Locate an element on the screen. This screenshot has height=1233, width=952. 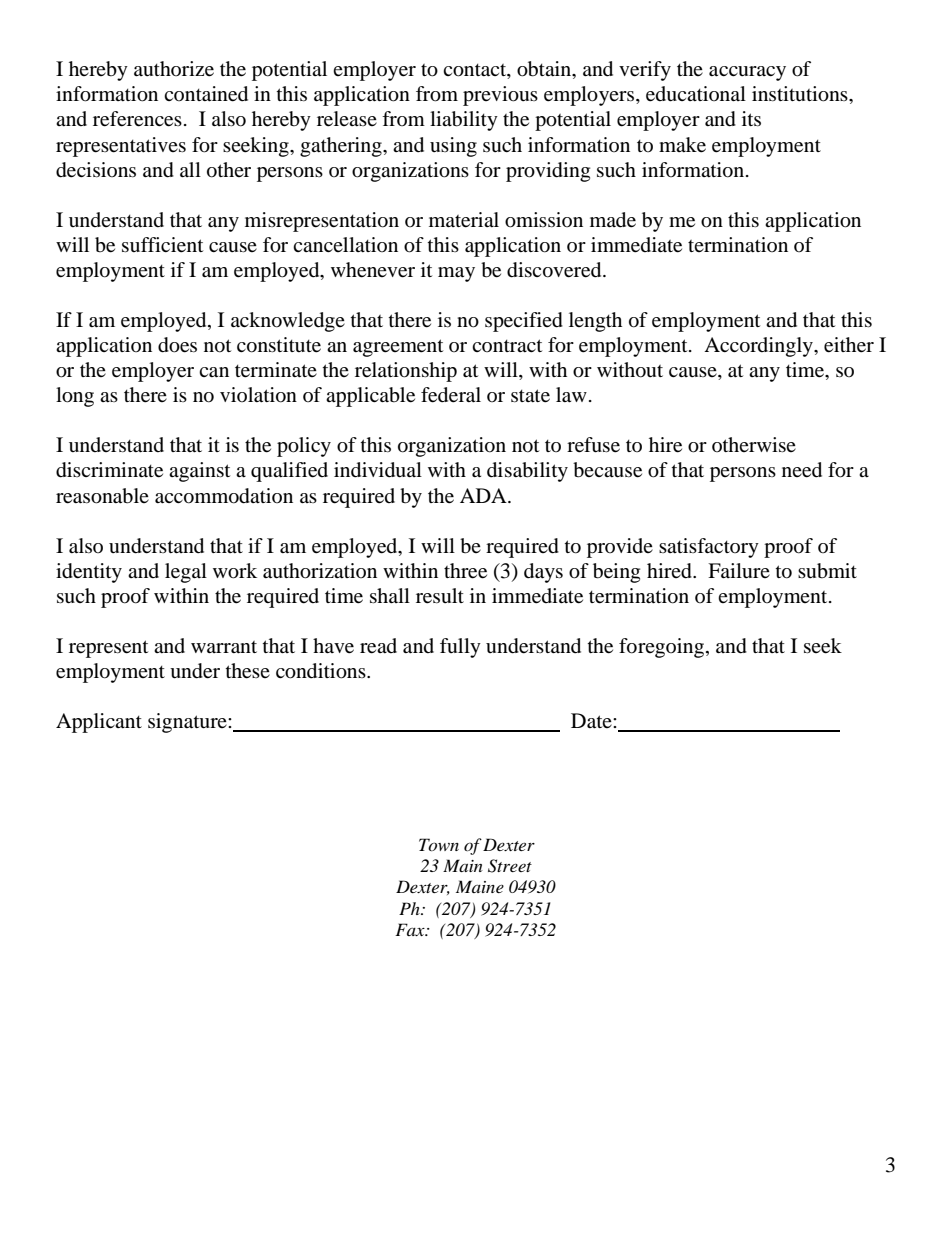
foregoing is located at coordinates (661, 648).
